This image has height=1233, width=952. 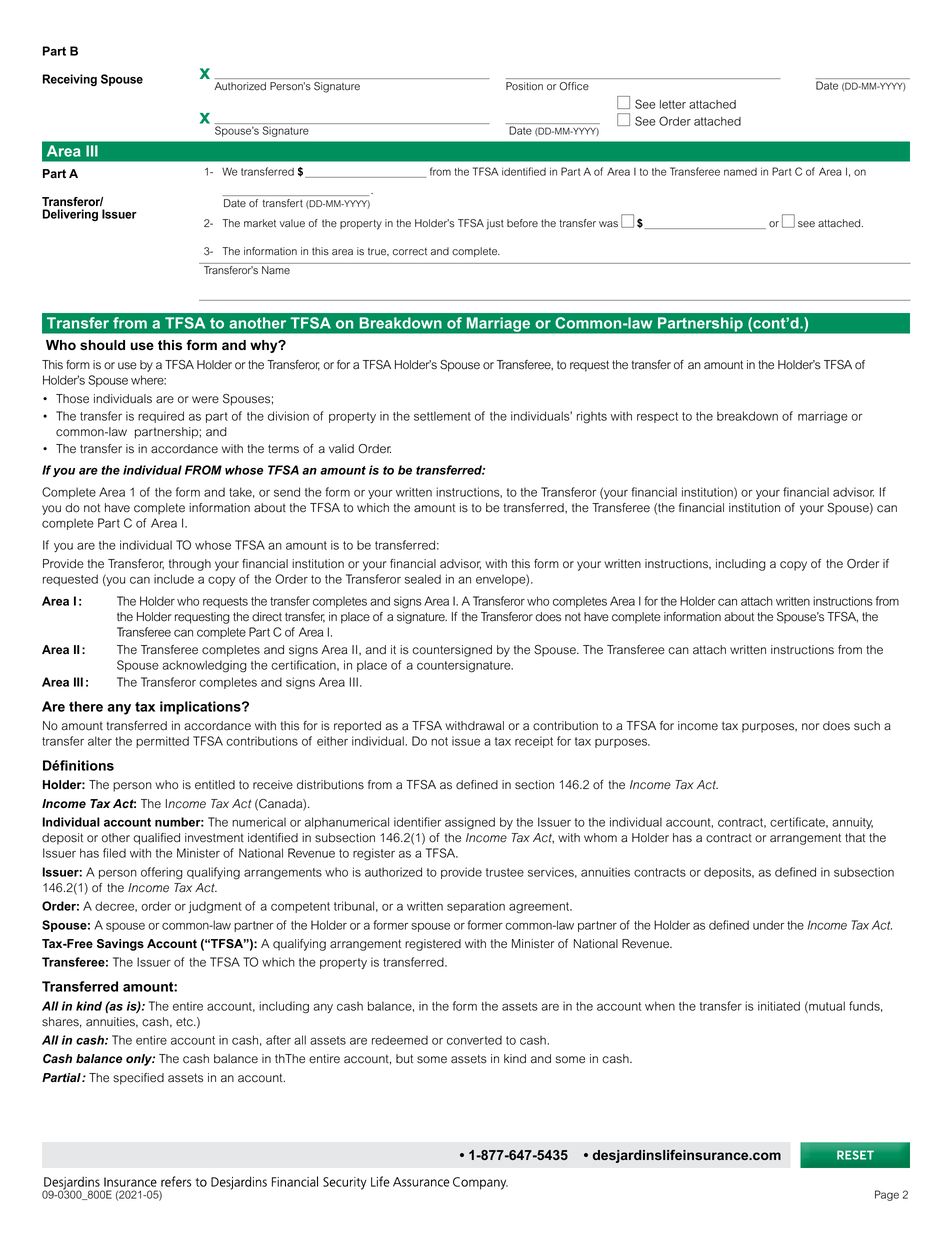 What do you see at coordinates (70, 80) in the image?
I see `Receiving` at bounding box center [70, 80].
